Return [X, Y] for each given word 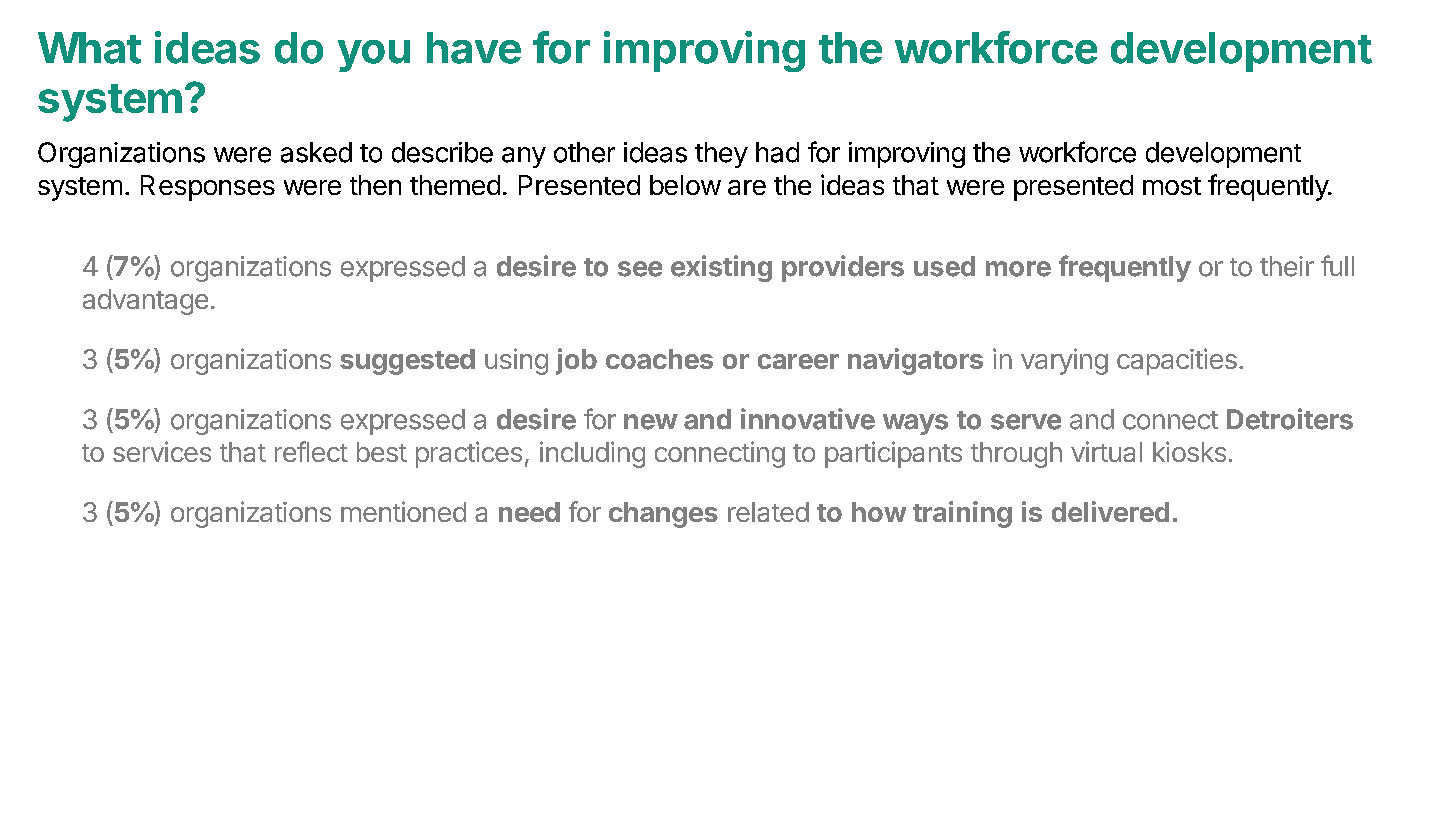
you [374, 56]
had [777, 152]
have [474, 48]
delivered [1110, 511]
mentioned [403, 511]
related [768, 512]
